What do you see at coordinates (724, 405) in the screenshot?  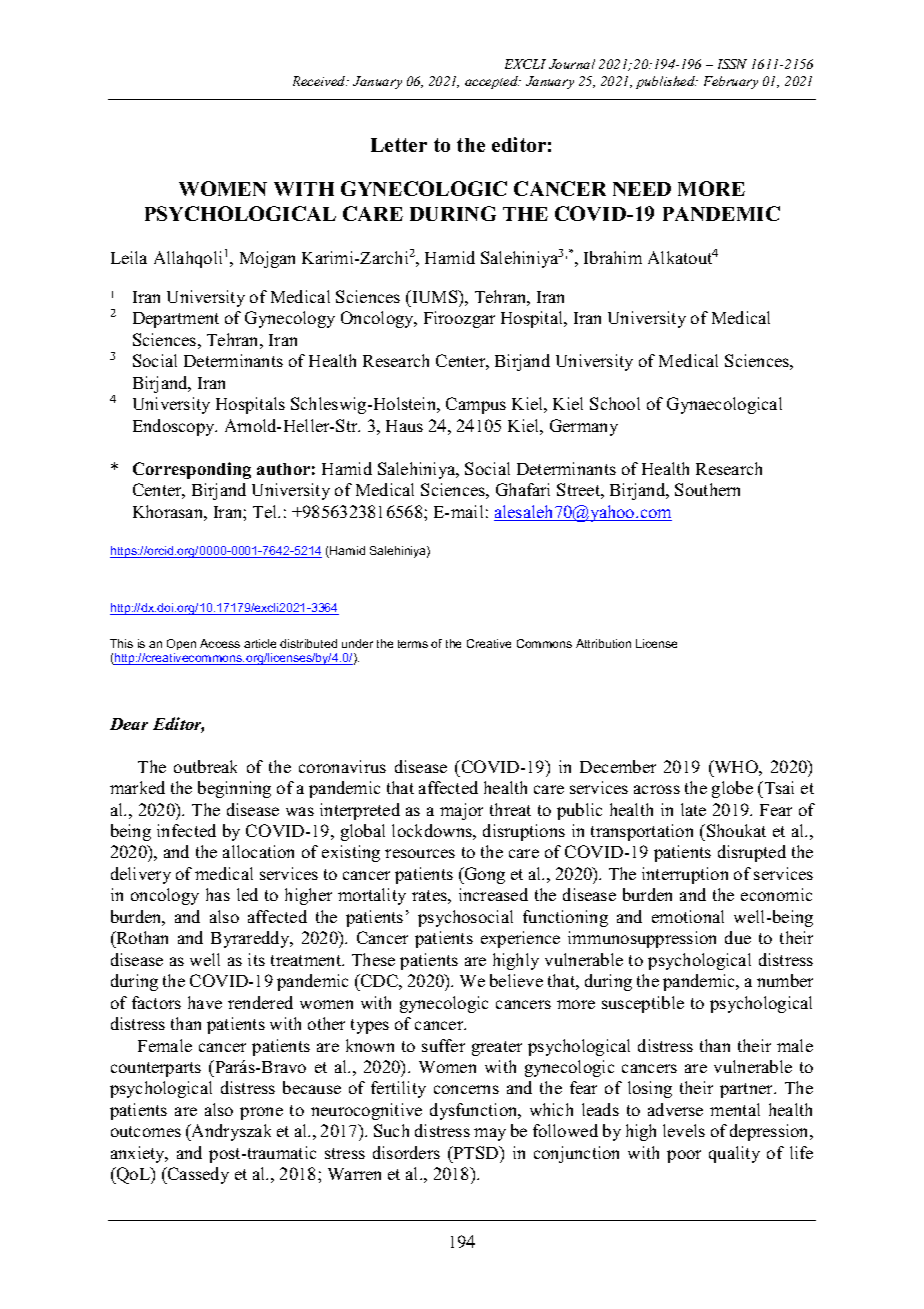 I see `Gynaecological` at bounding box center [724, 405].
